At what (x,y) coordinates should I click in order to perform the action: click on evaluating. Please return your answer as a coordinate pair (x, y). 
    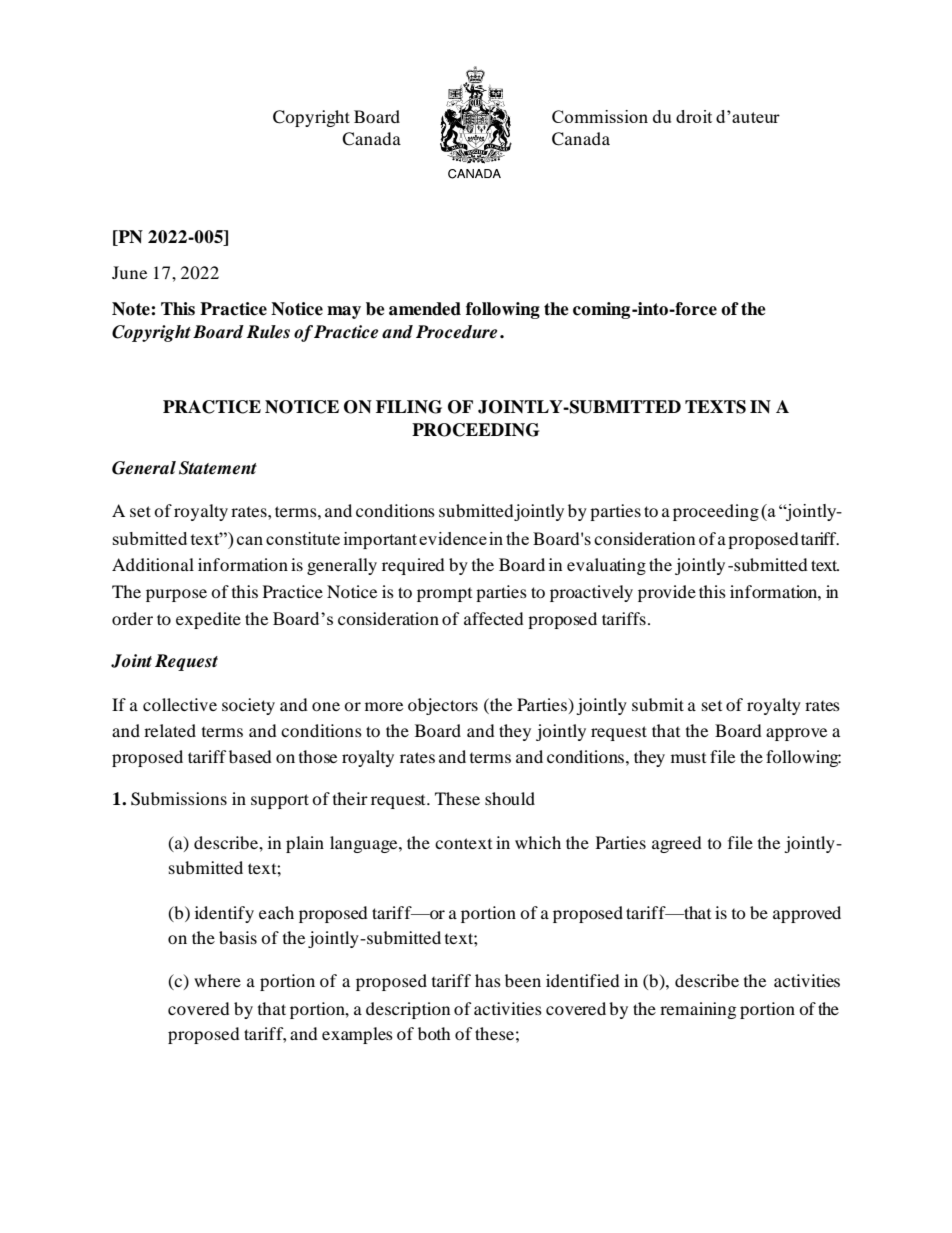
    Looking at the image, I should click on (606, 566).
